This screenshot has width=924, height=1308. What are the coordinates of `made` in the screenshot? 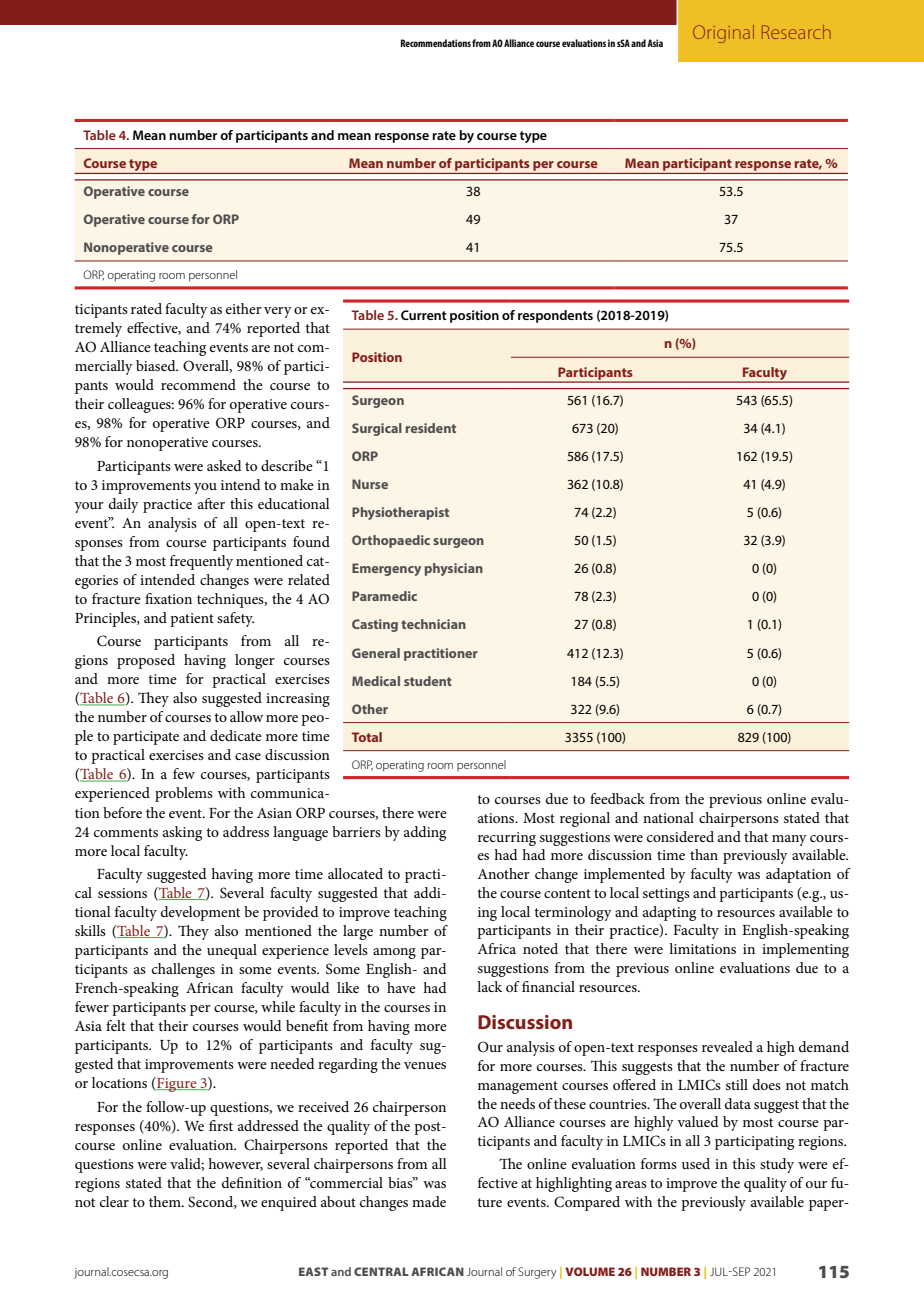 It's located at (429, 1201).
